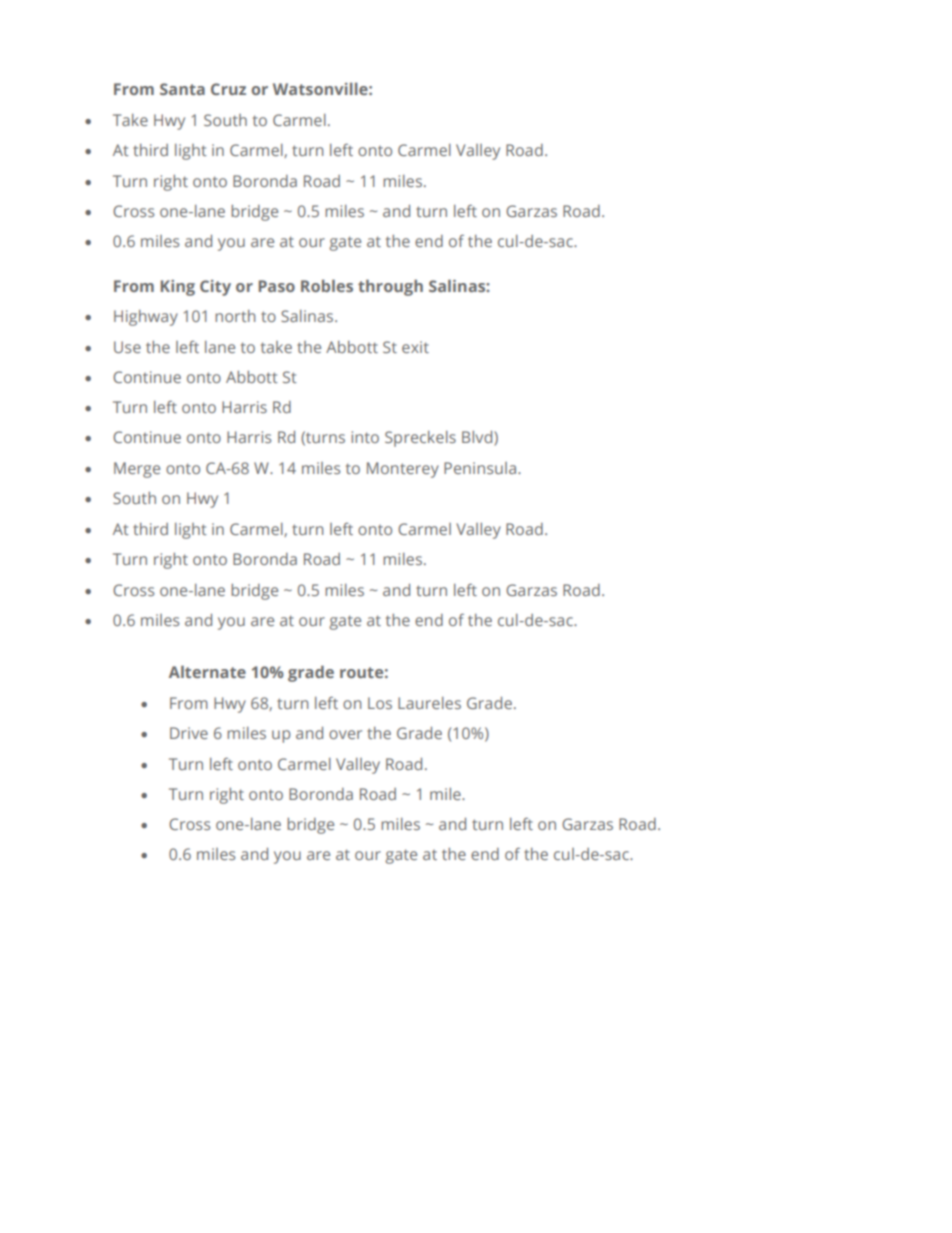  What do you see at coordinates (365, 437) in the screenshot?
I see `into` at bounding box center [365, 437].
